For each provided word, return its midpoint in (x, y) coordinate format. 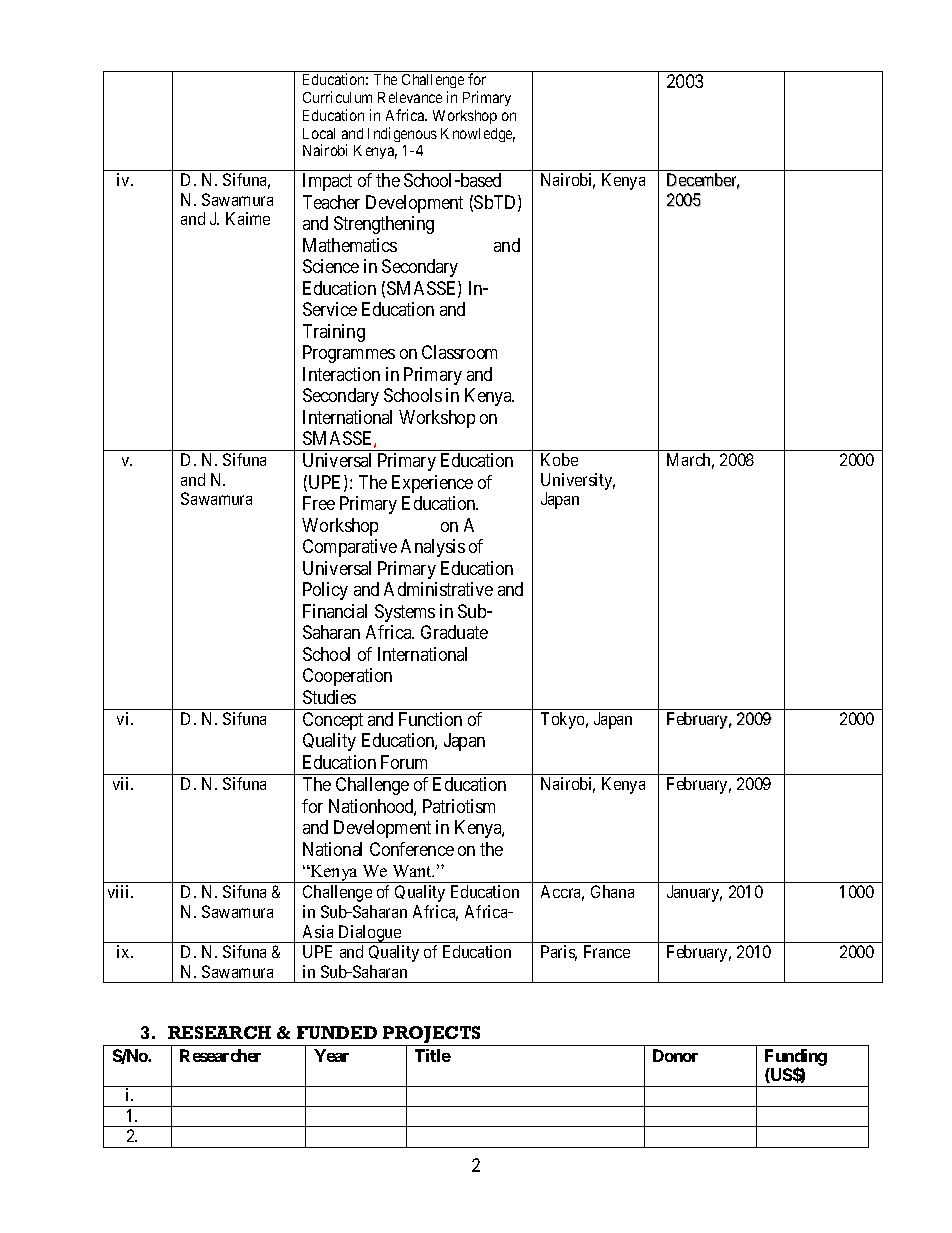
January (694, 893)
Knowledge (478, 135)
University (578, 483)
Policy (325, 591)
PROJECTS (432, 1036)
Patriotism (459, 806)
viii (120, 891)
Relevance (410, 97)
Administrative (438, 589)
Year (331, 1055)
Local (319, 133)
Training (334, 333)
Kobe (559, 459)
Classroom (459, 352)
